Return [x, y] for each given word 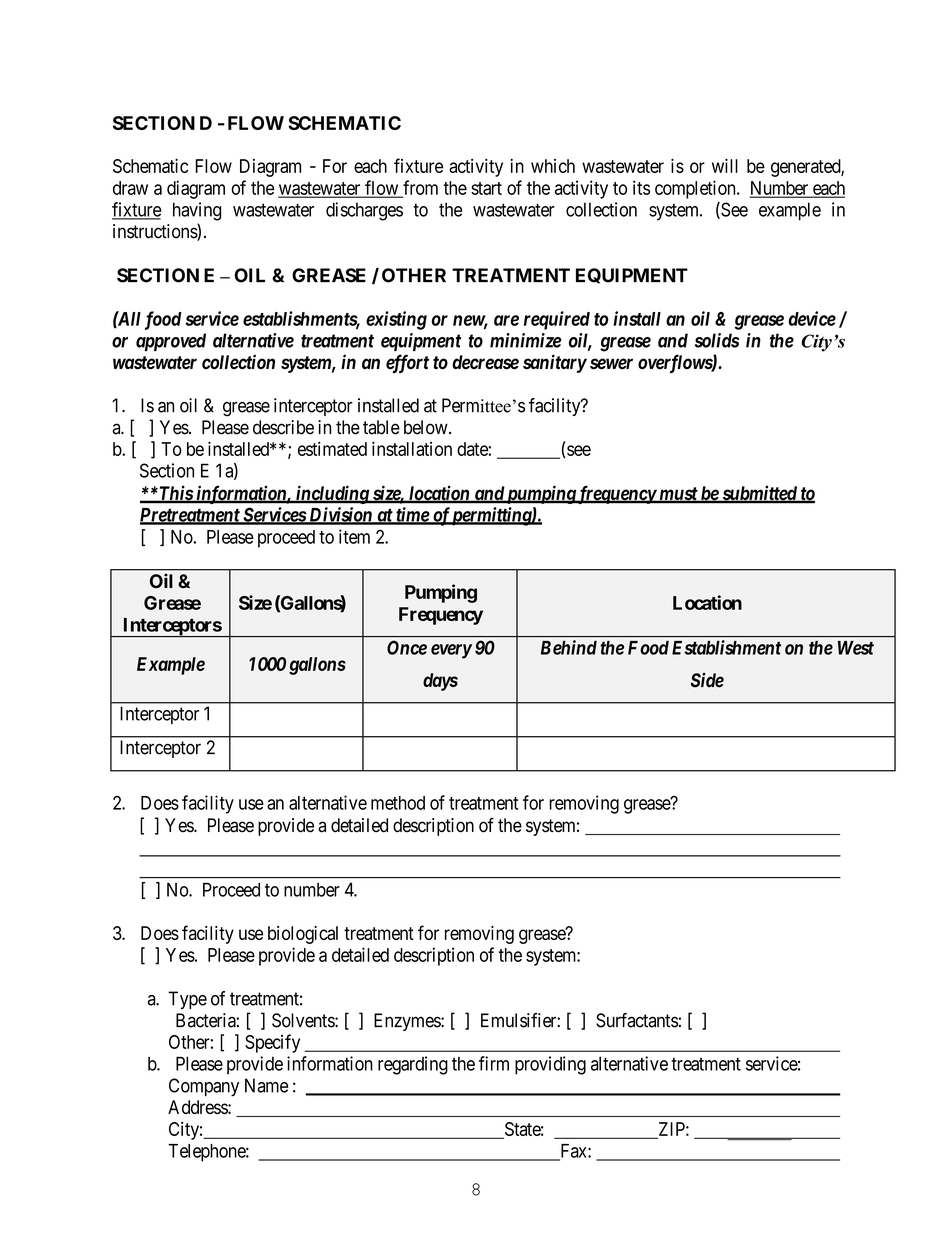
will [725, 166]
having [197, 211]
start [486, 188]
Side [707, 680]
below [427, 427]
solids [717, 340]
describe [283, 427]
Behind [569, 647]
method [398, 803]
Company [204, 1087]
